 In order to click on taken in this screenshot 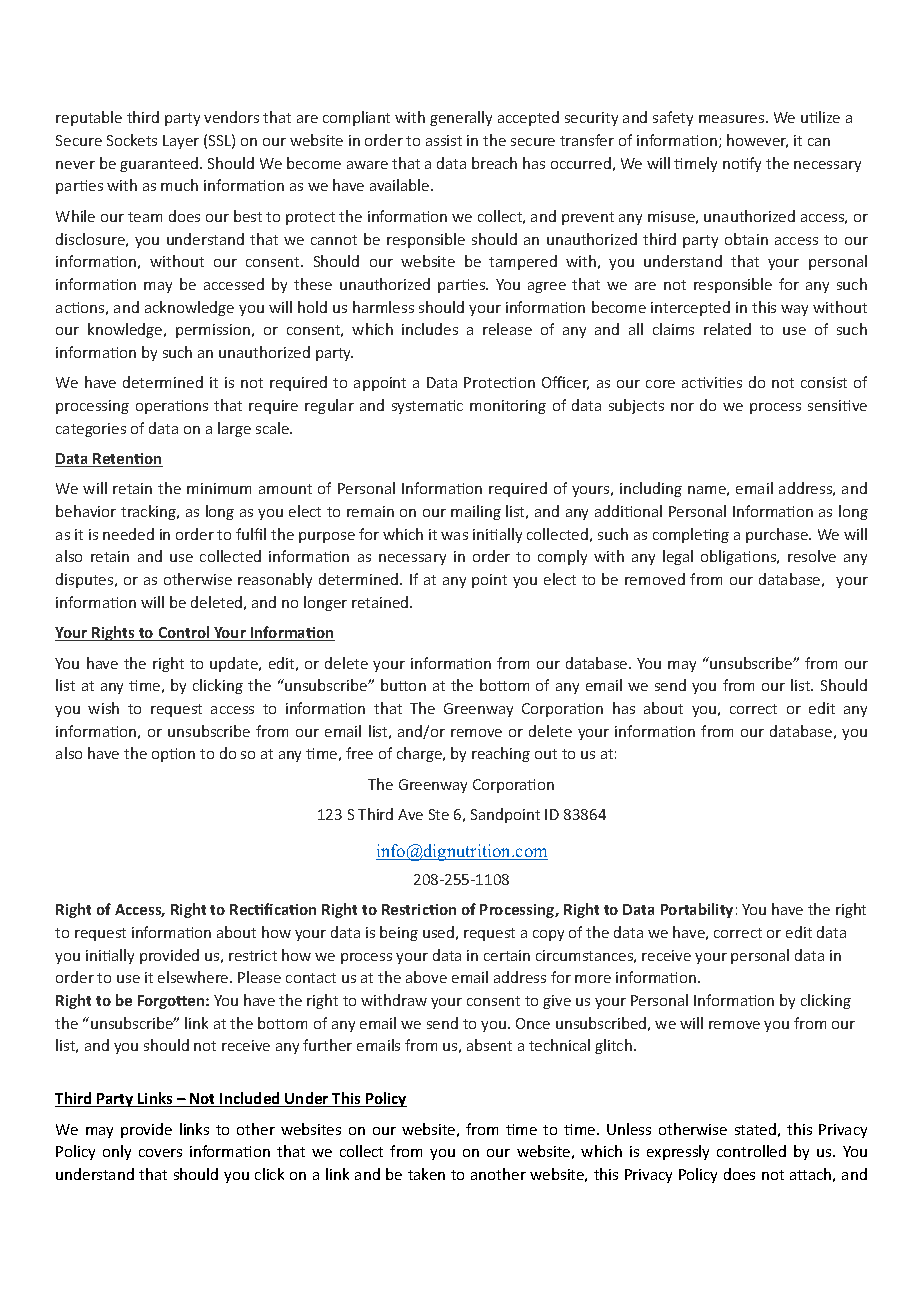, I will do `click(426, 1174)`.
